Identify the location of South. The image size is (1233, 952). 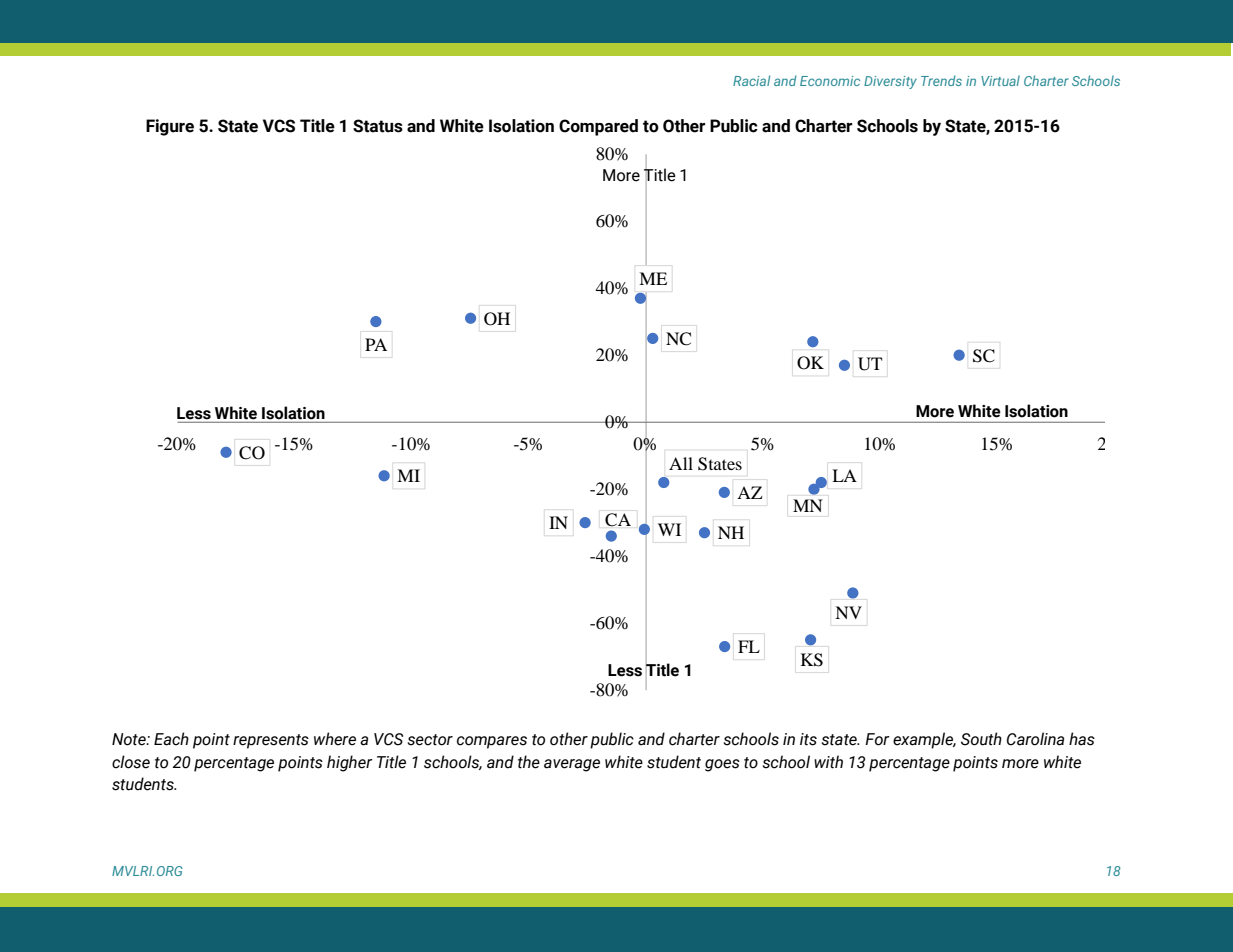
(981, 739).
